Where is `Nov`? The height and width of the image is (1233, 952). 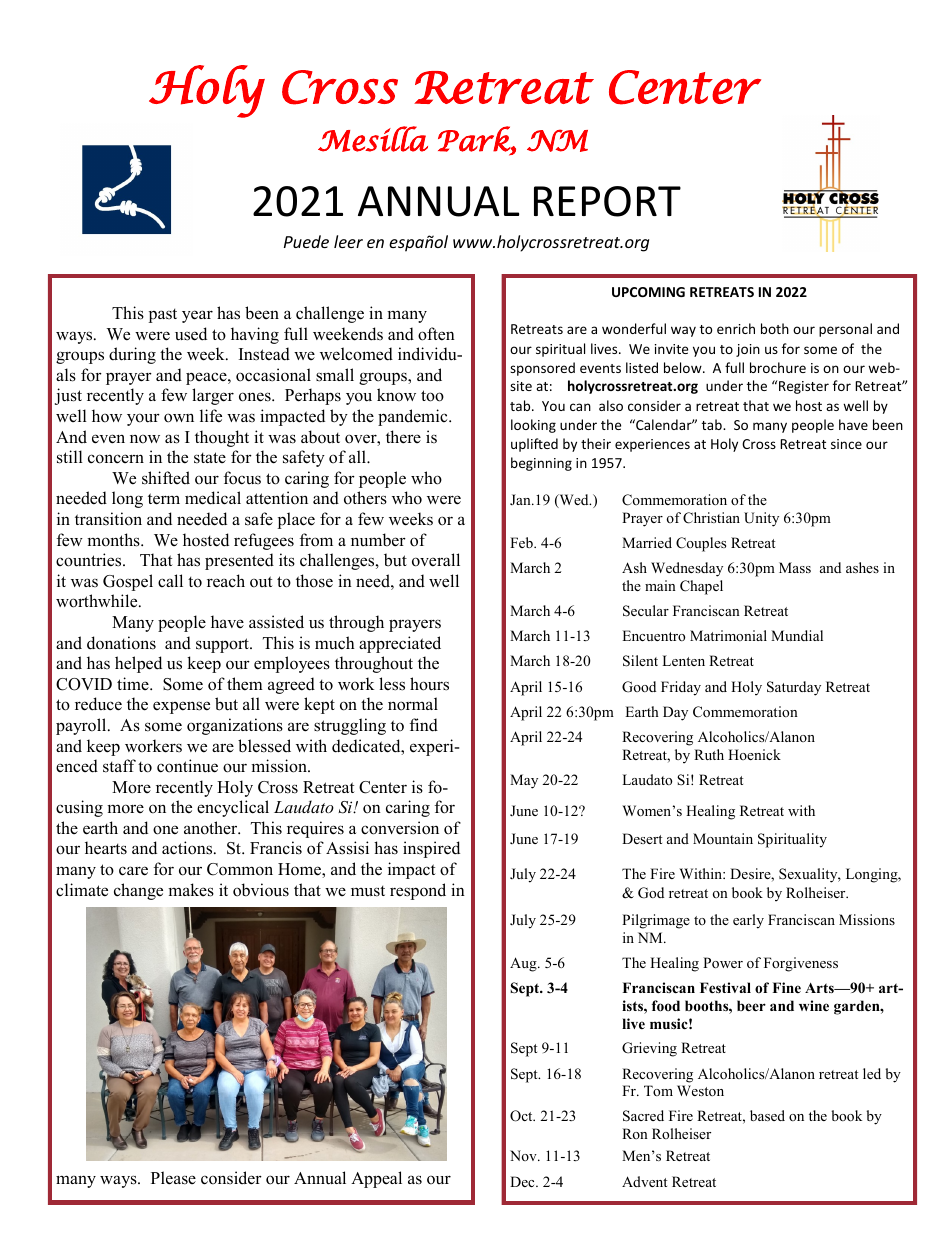 Nov is located at coordinates (524, 1155).
